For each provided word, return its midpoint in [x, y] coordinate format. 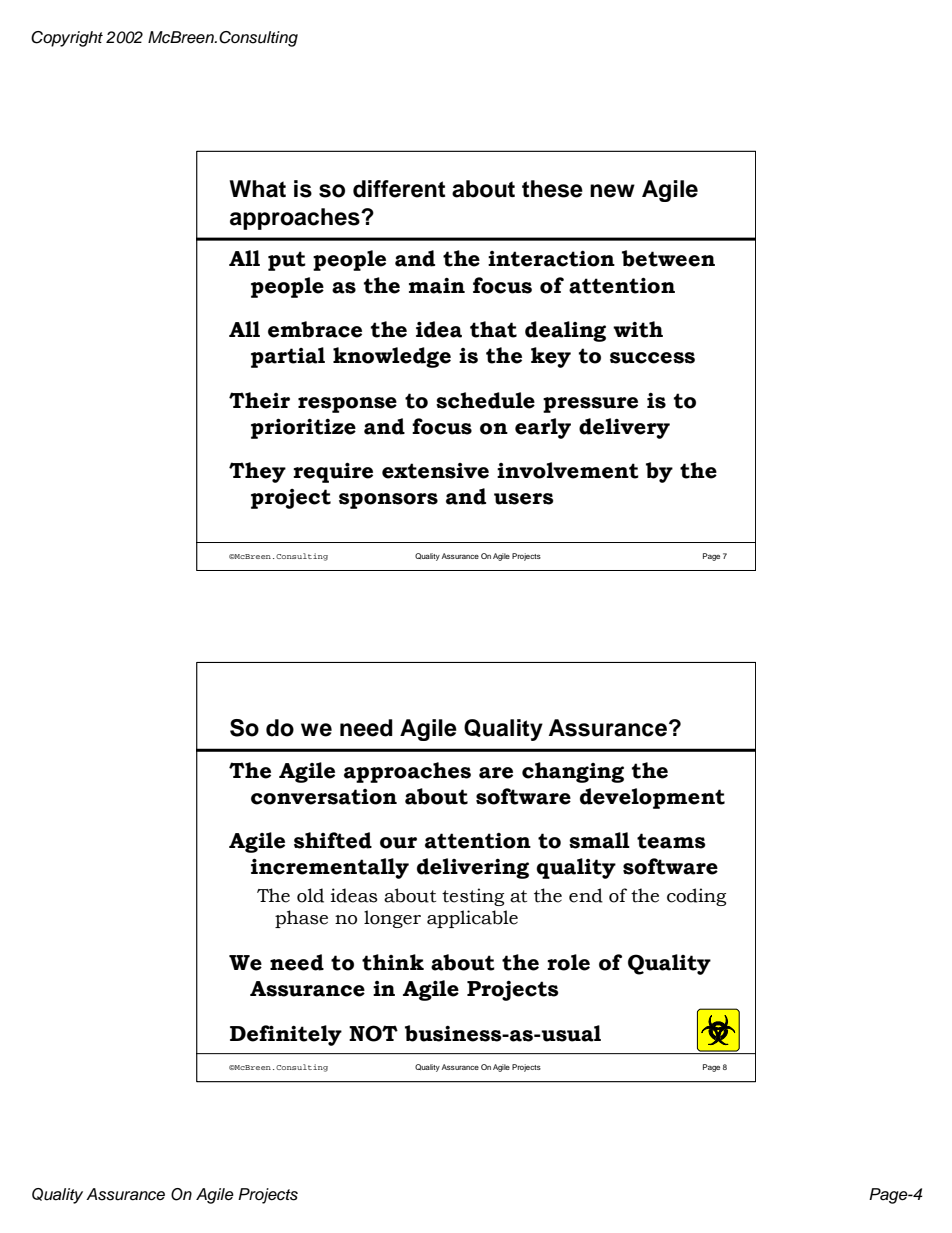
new [612, 191]
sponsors [388, 501]
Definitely [286, 1035]
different [399, 189]
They [257, 472]
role [568, 962]
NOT [373, 1033]
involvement [568, 470]
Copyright [67, 39]
